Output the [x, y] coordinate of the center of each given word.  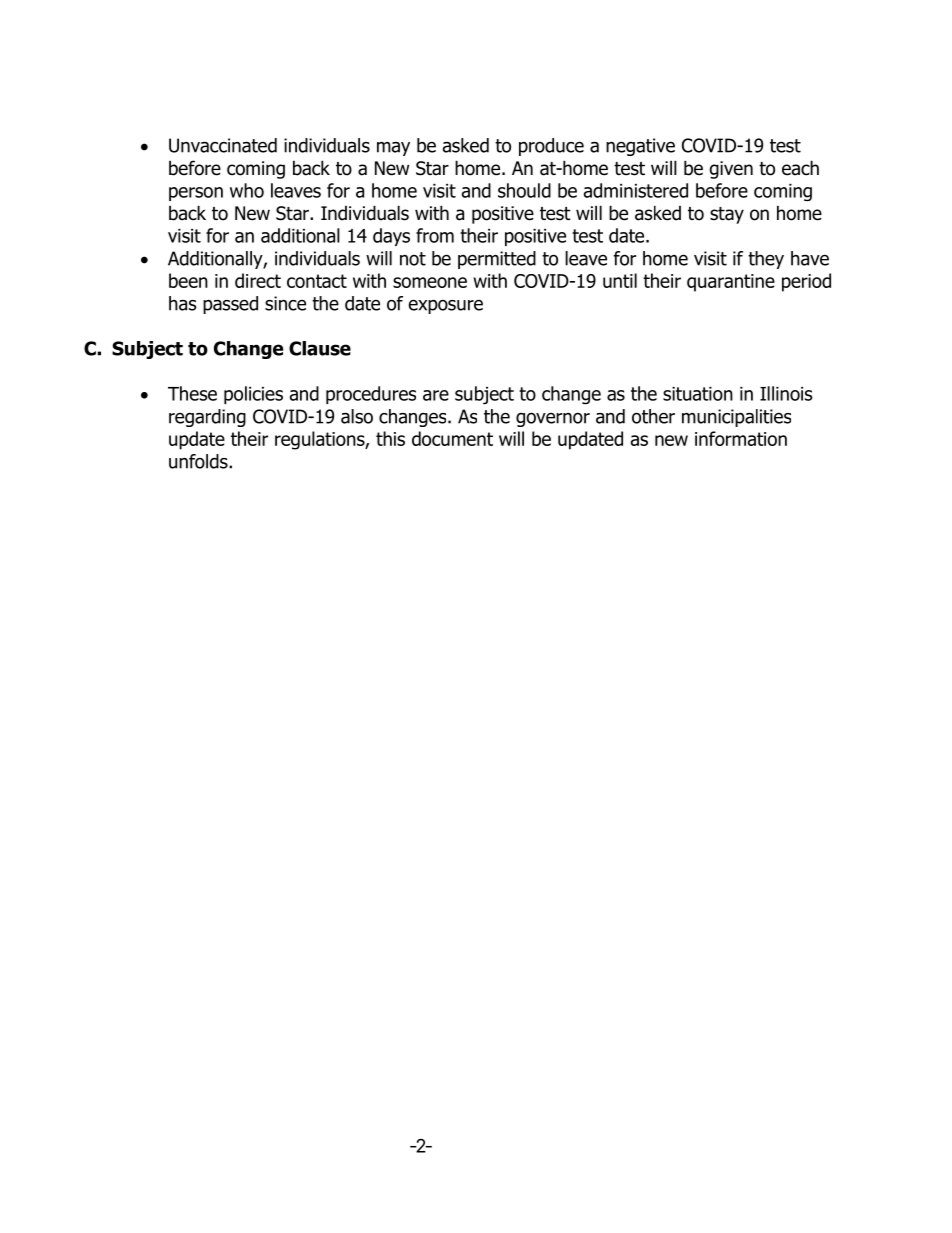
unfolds [199, 461]
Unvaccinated [223, 145]
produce [551, 147]
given [731, 170]
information [741, 438]
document [452, 438]
